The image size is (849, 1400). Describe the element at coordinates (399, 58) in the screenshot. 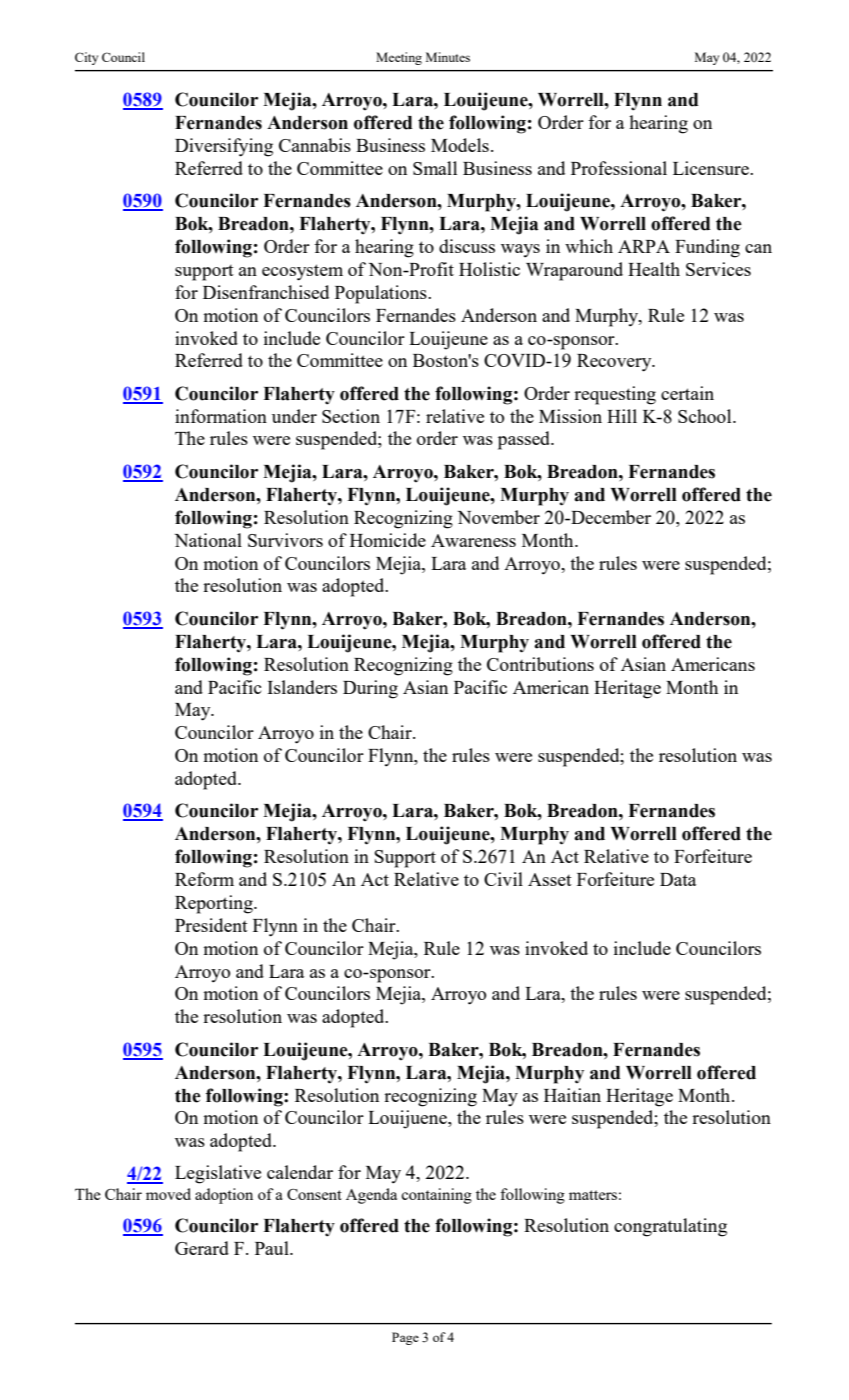

I see `Meeting` at that location.
